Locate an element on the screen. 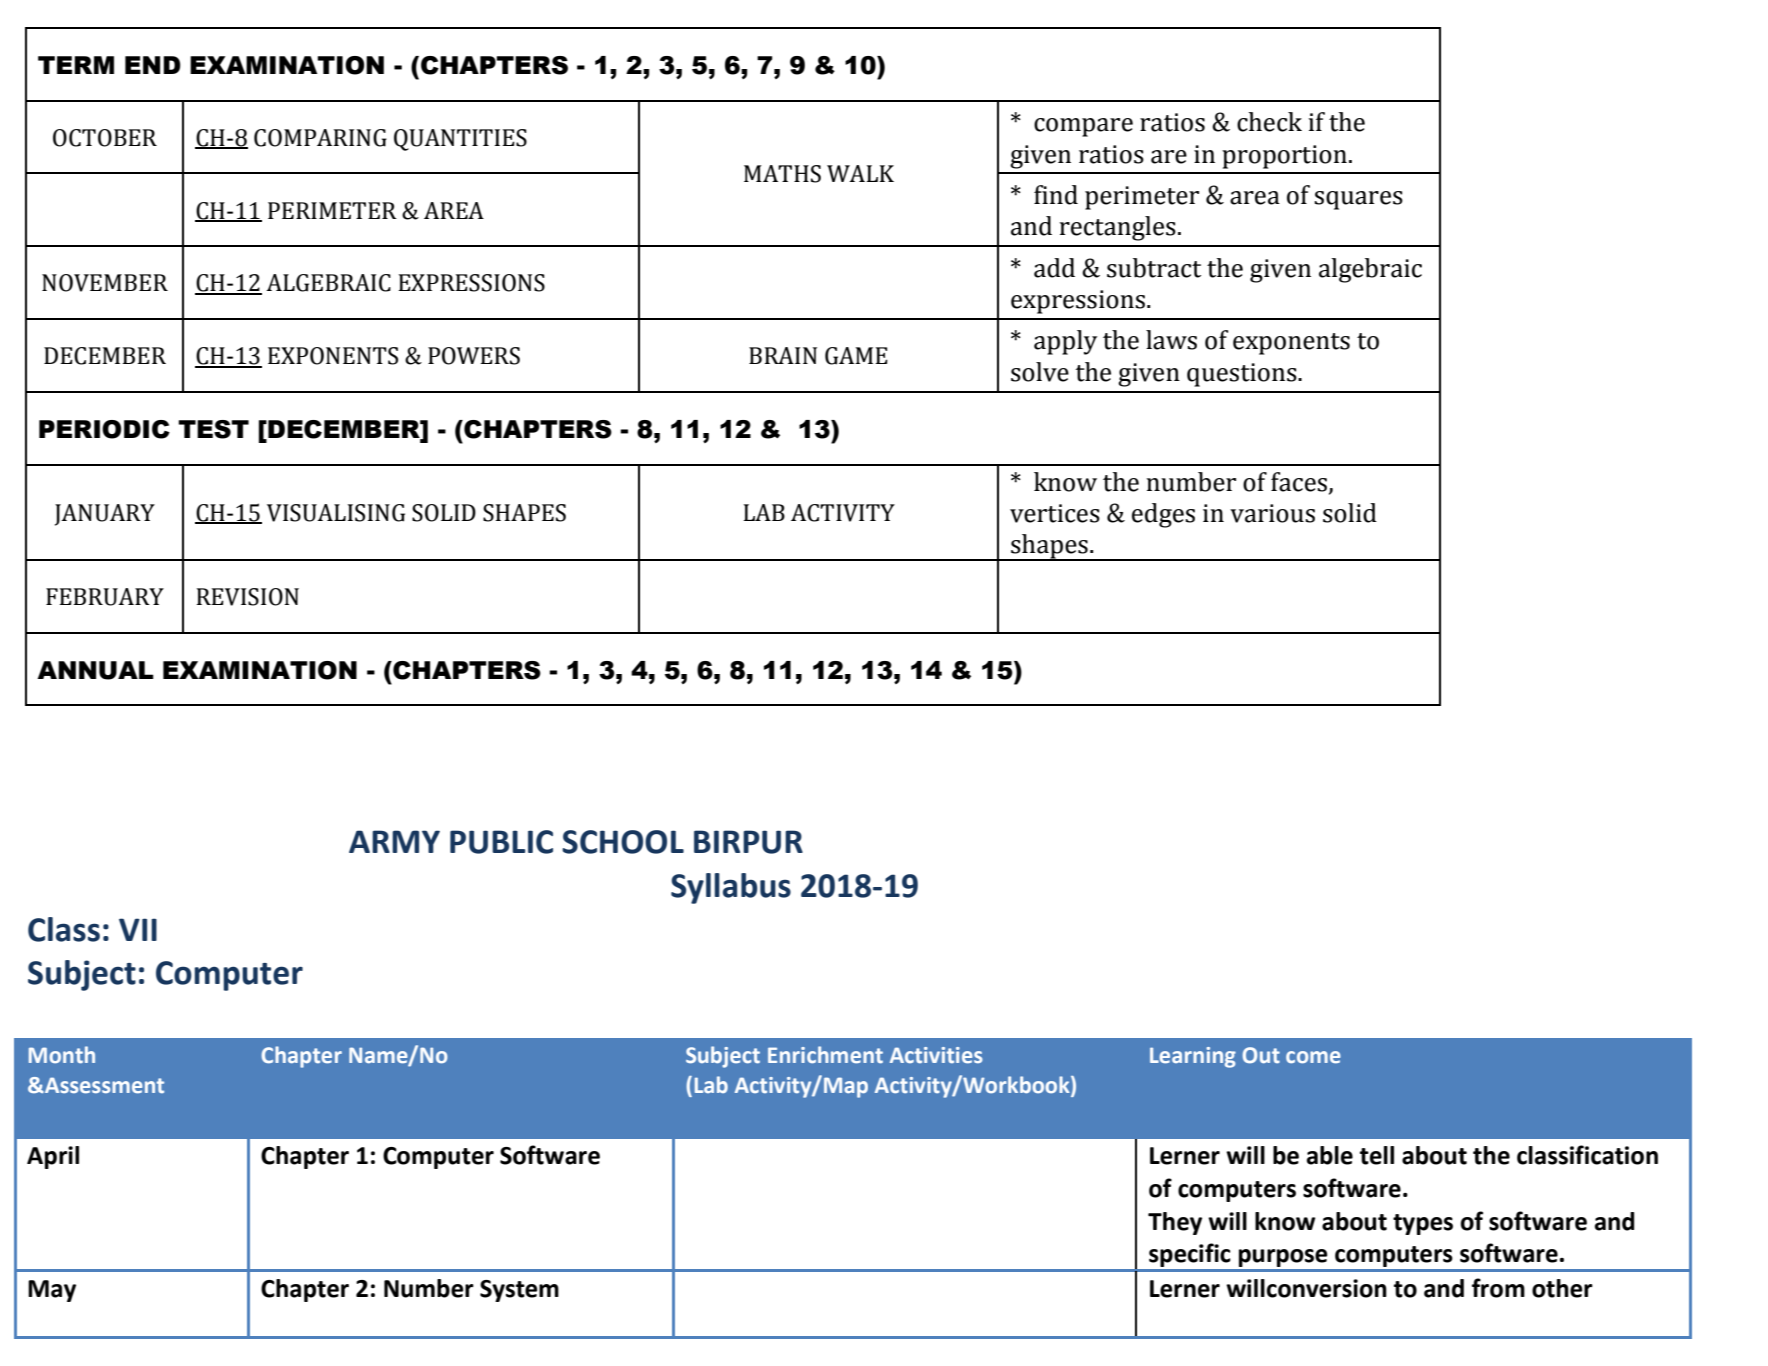  System is located at coordinates (519, 1291).
